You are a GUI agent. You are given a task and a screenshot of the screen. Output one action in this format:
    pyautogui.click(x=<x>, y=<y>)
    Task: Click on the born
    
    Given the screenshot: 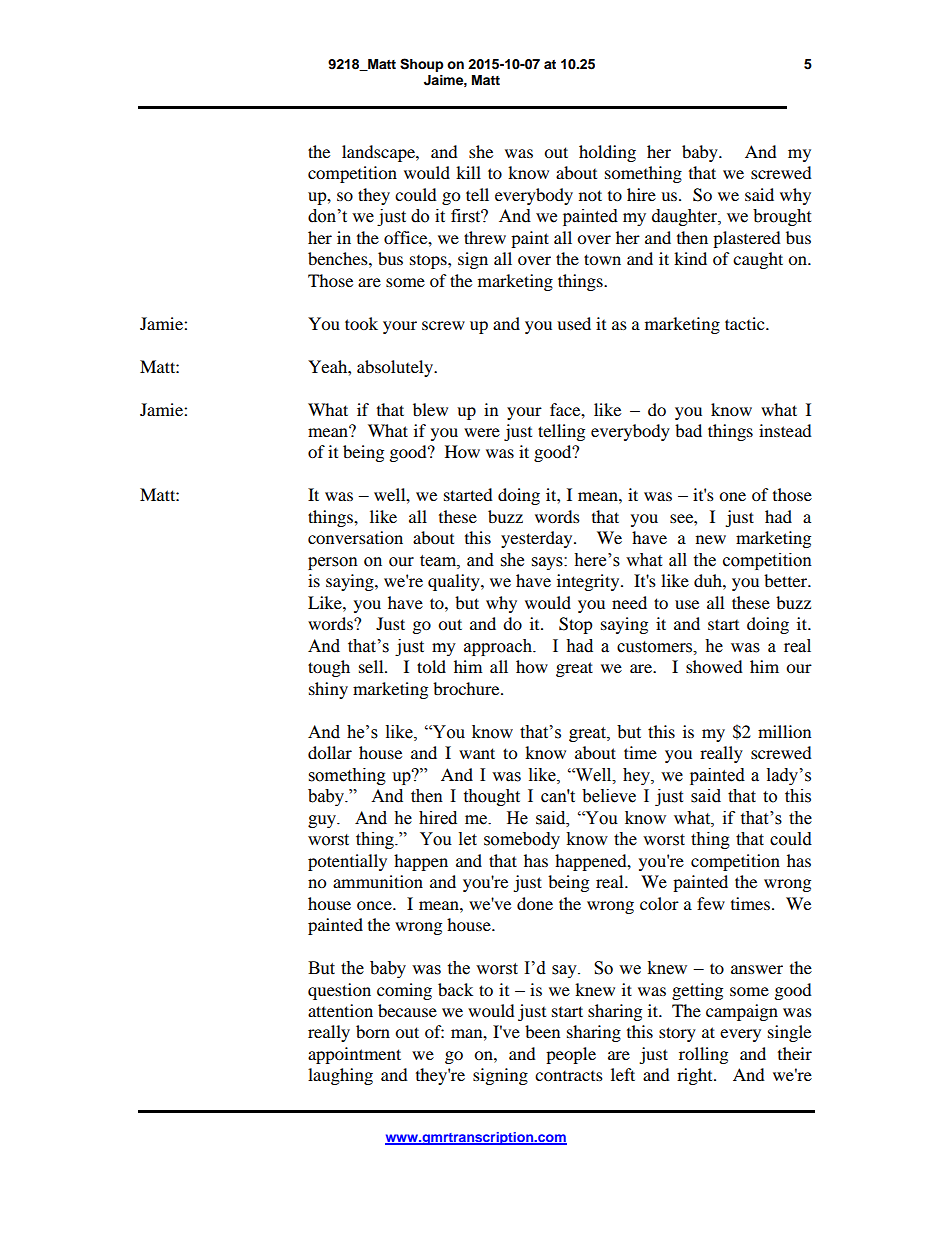 What is the action you would take?
    pyautogui.click(x=373, y=1031)
